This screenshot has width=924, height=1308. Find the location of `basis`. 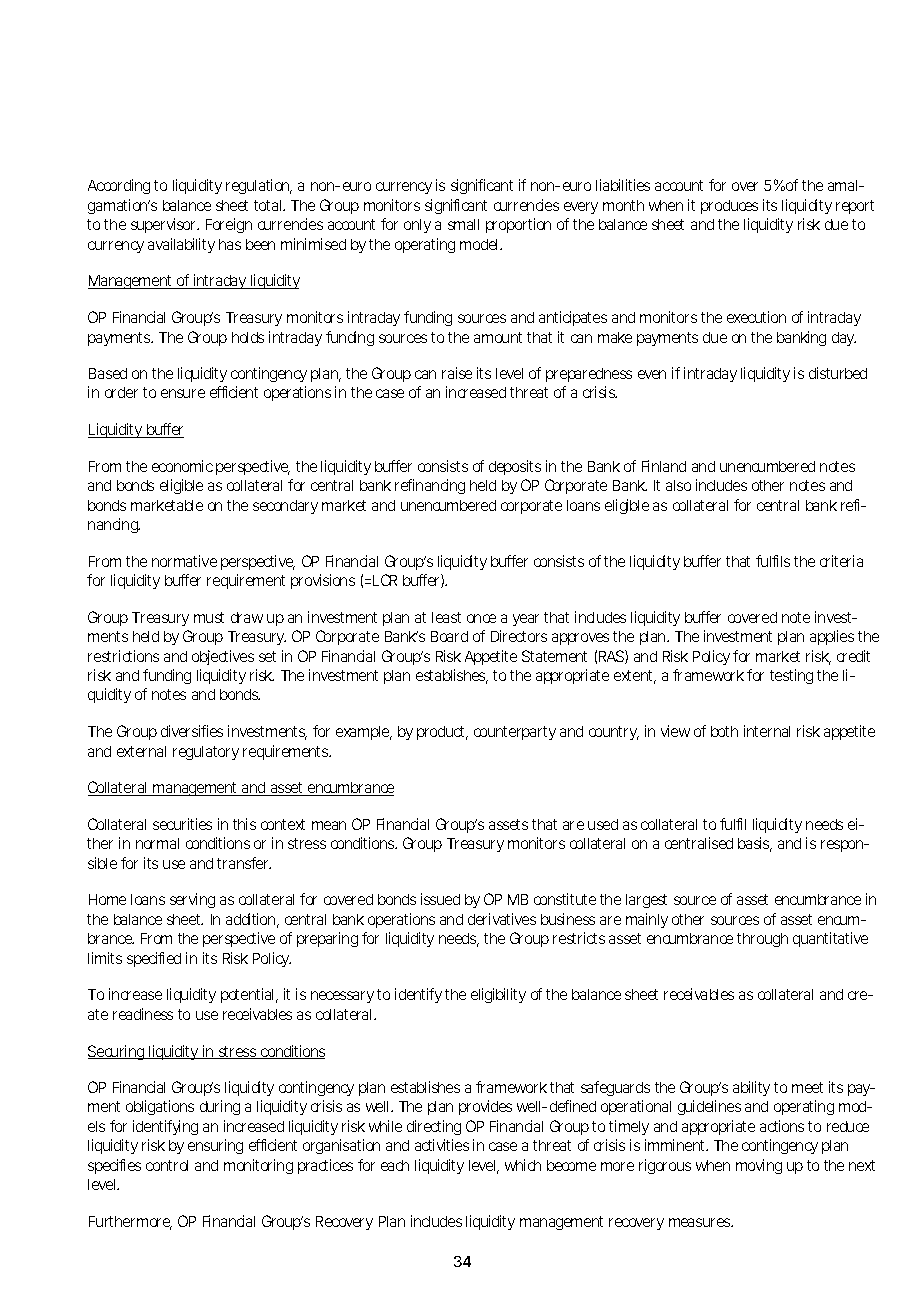

basis is located at coordinates (755, 844).
